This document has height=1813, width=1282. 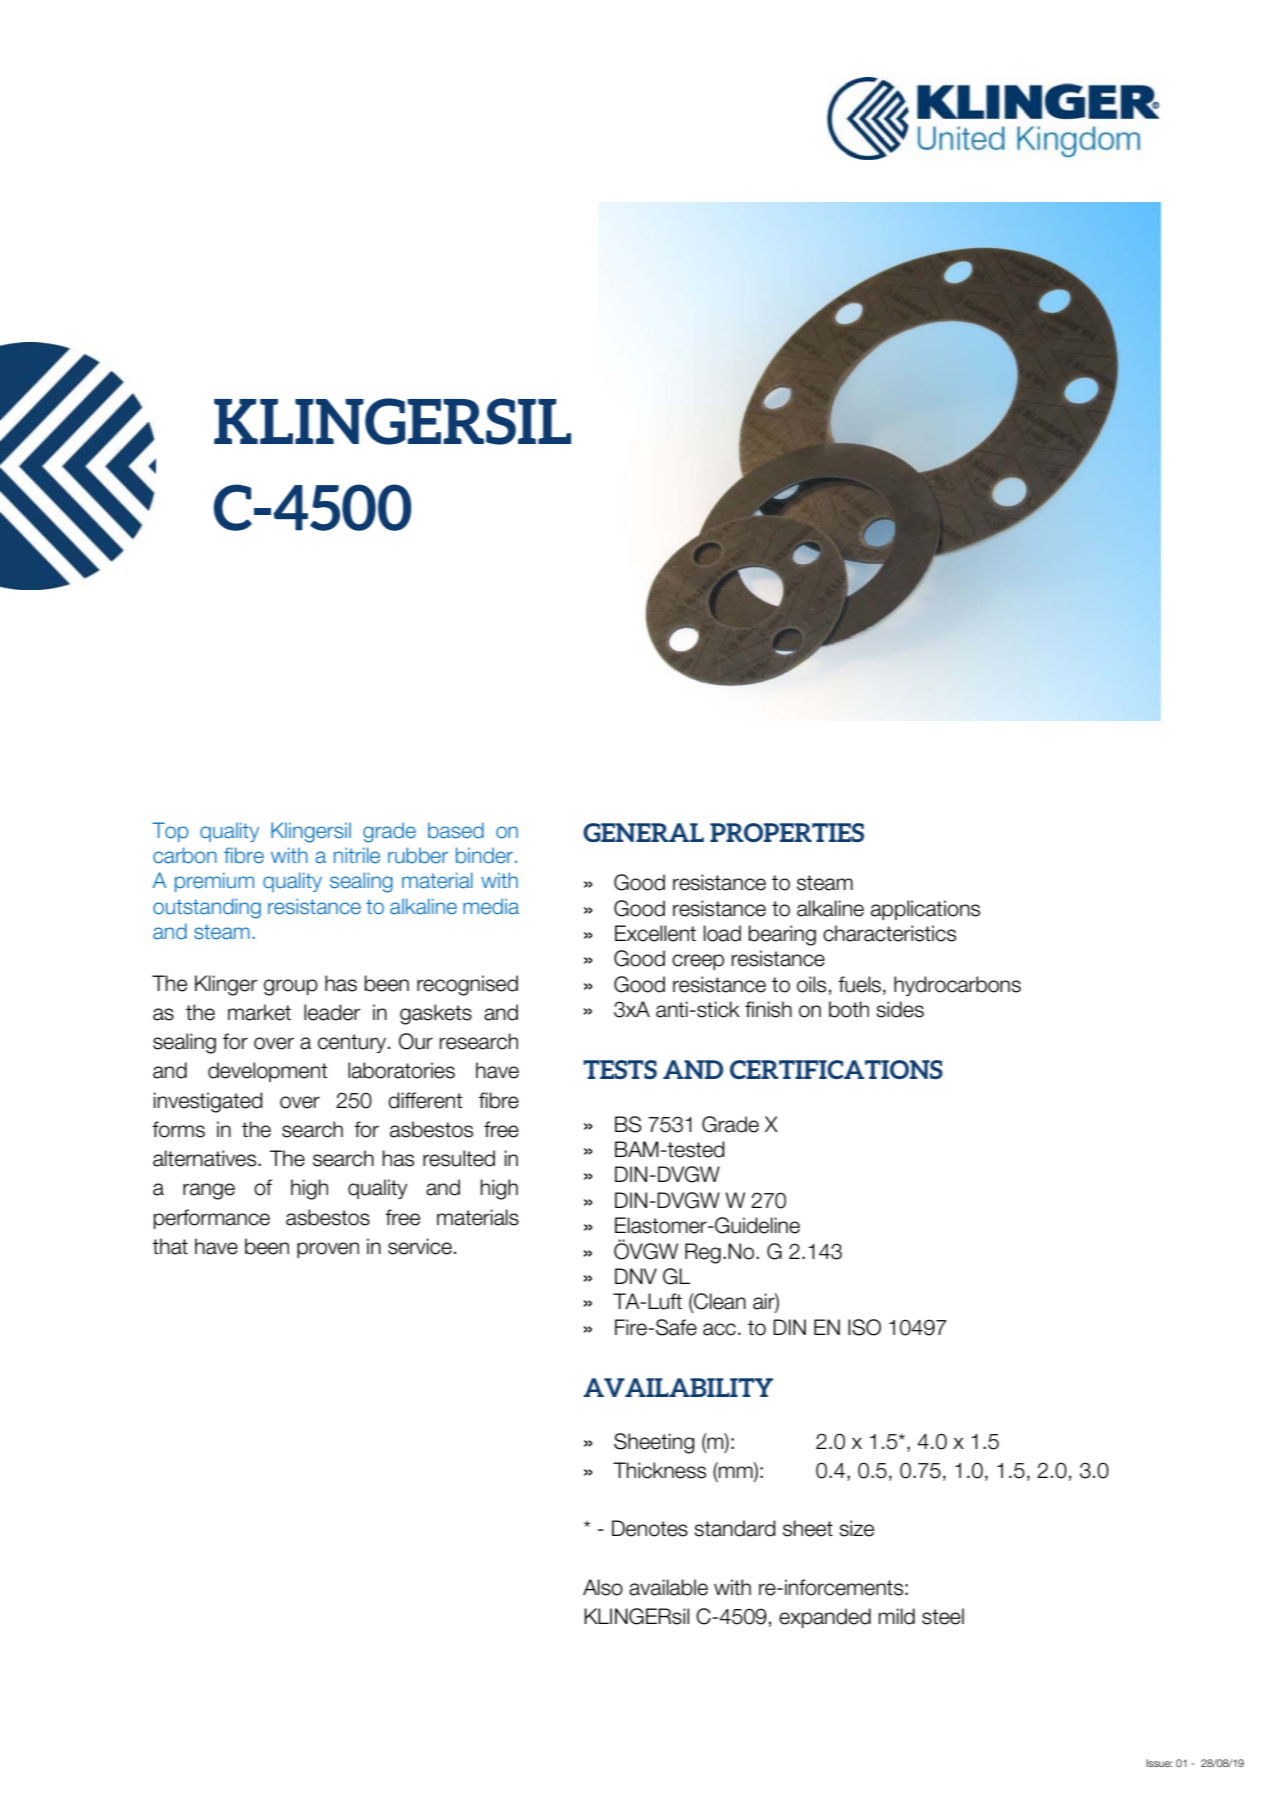 What do you see at coordinates (836, 1069) in the document?
I see `CERTIFICATIONS` at bounding box center [836, 1069].
